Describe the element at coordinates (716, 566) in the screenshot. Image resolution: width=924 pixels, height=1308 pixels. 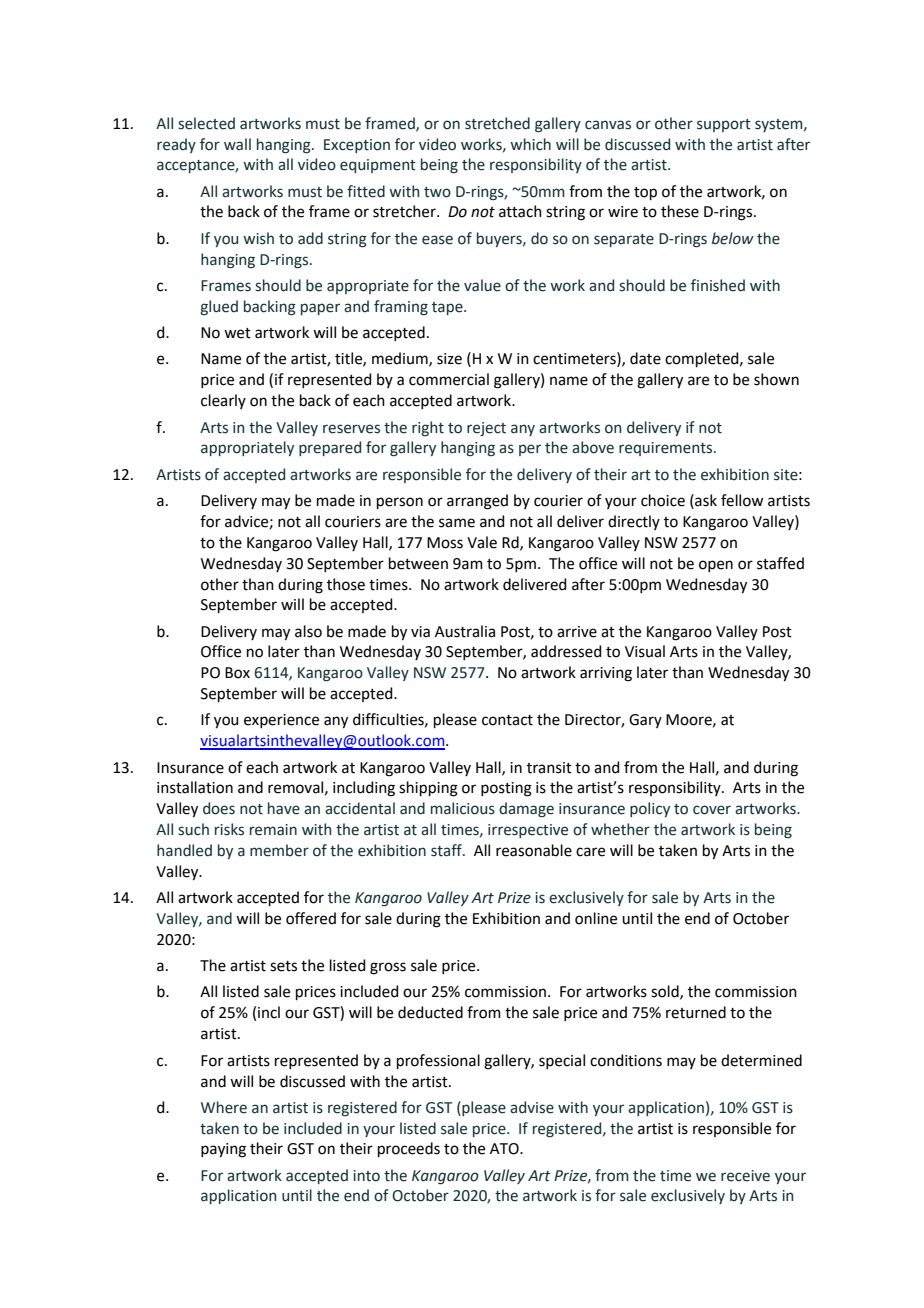
I see `open` at that location.
